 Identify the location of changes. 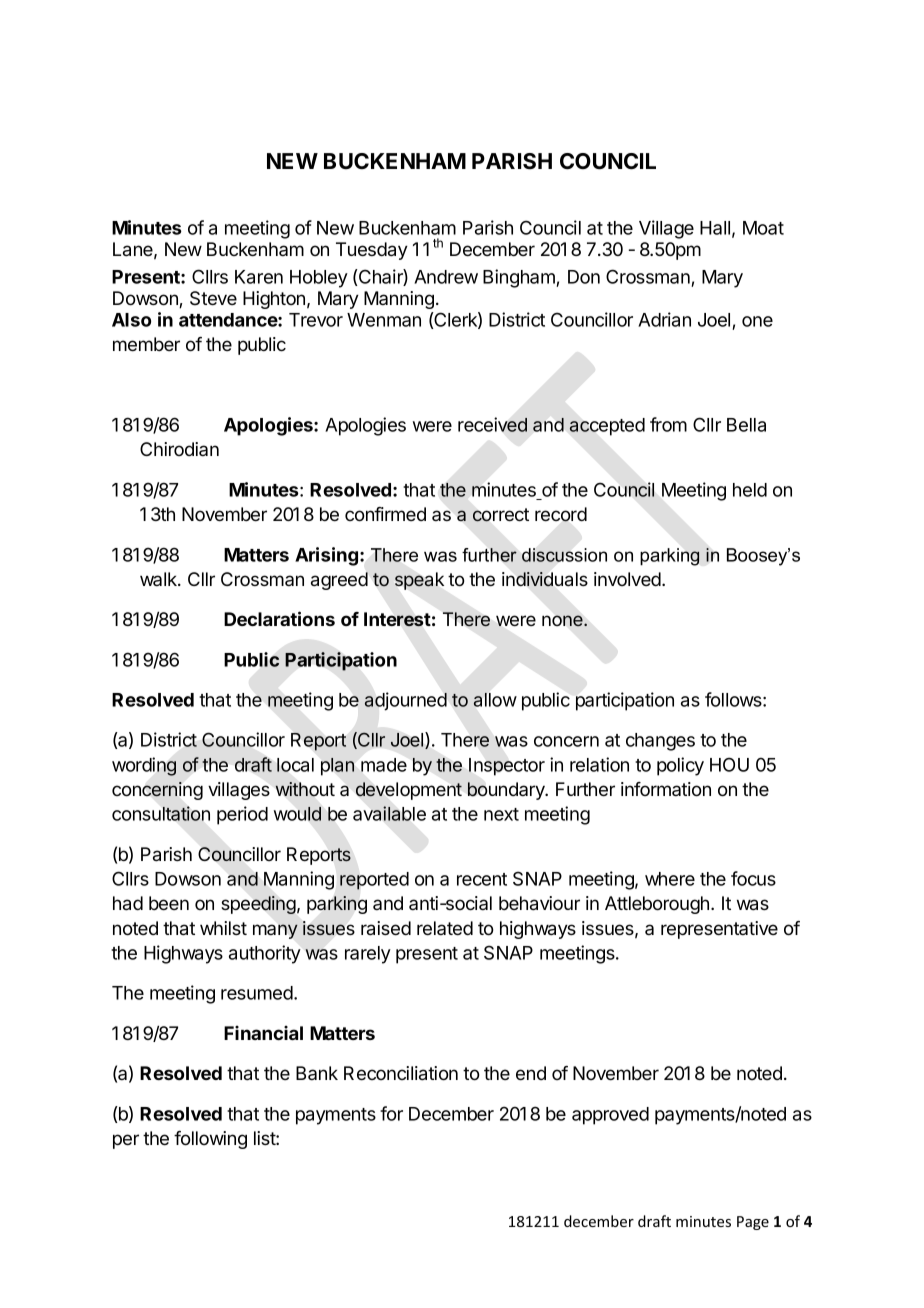
(660, 742).
